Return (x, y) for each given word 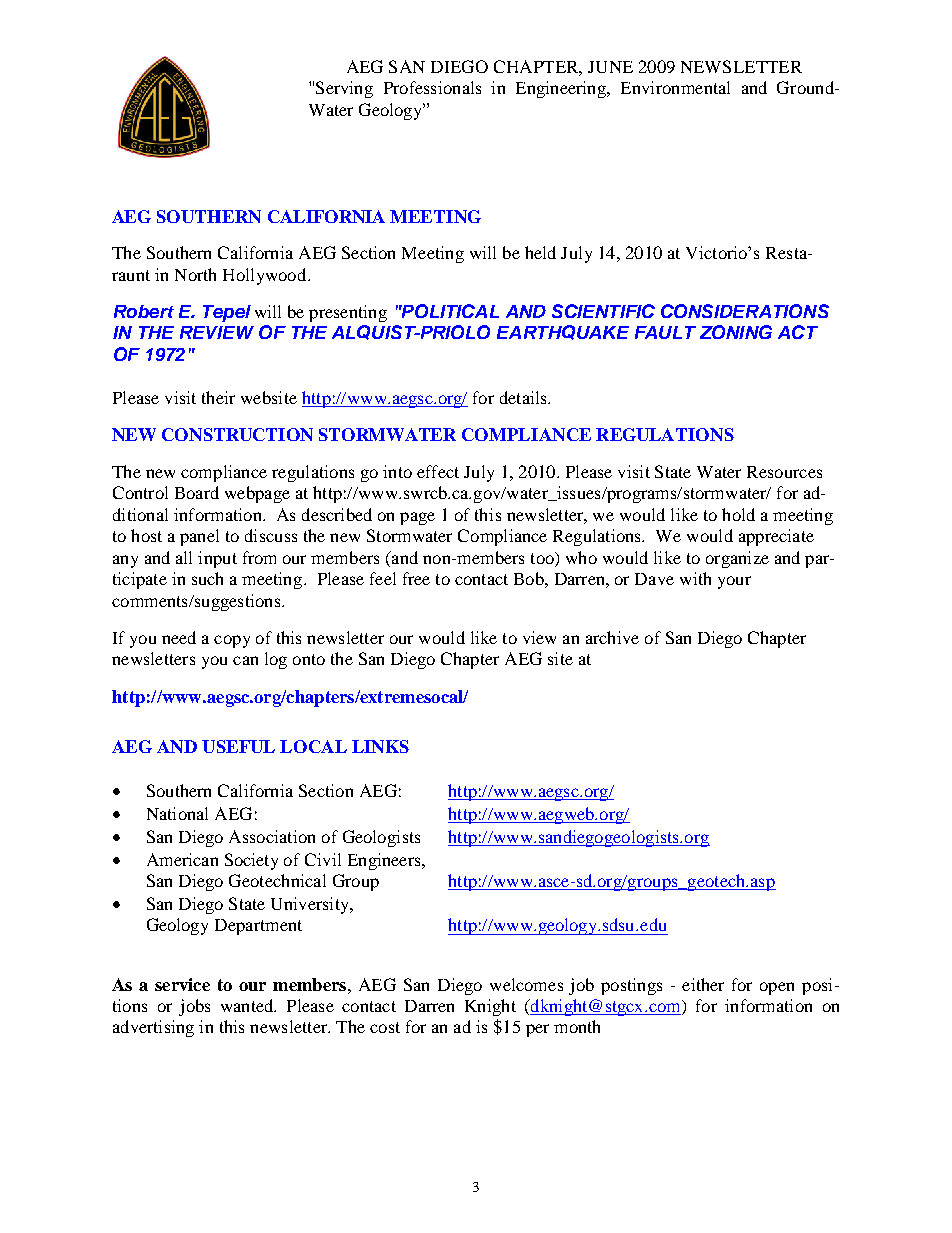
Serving (344, 89)
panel (199, 537)
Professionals (432, 87)
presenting (348, 313)
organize (737, 559)
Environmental (675, 87)
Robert (144, 311)
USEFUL (238, 746)
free (416, 578)
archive (612, 637)
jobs (194, 1007)
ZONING (736, 332)
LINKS (380, 746)
